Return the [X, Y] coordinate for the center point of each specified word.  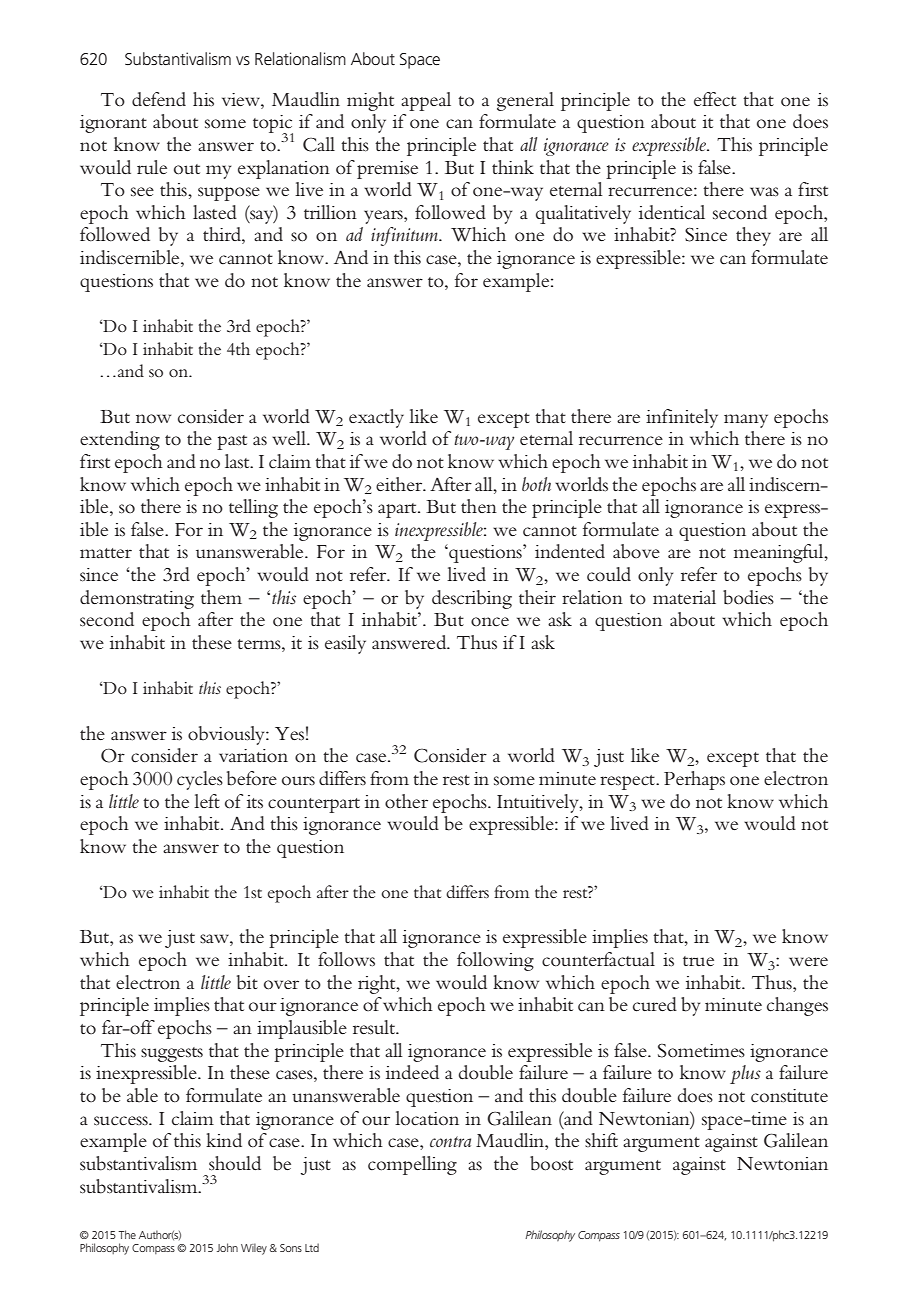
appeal [426, 101]
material [684, 597]
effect [715, 99]
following [495, 961]
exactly [376, 418]
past [232, 442]
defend [159, 99]
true [698, 961]
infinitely [682, 418]
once [490, 622]
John [227, 1247]
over [281, 985]
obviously [227, 735]
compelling [412, 1165]
